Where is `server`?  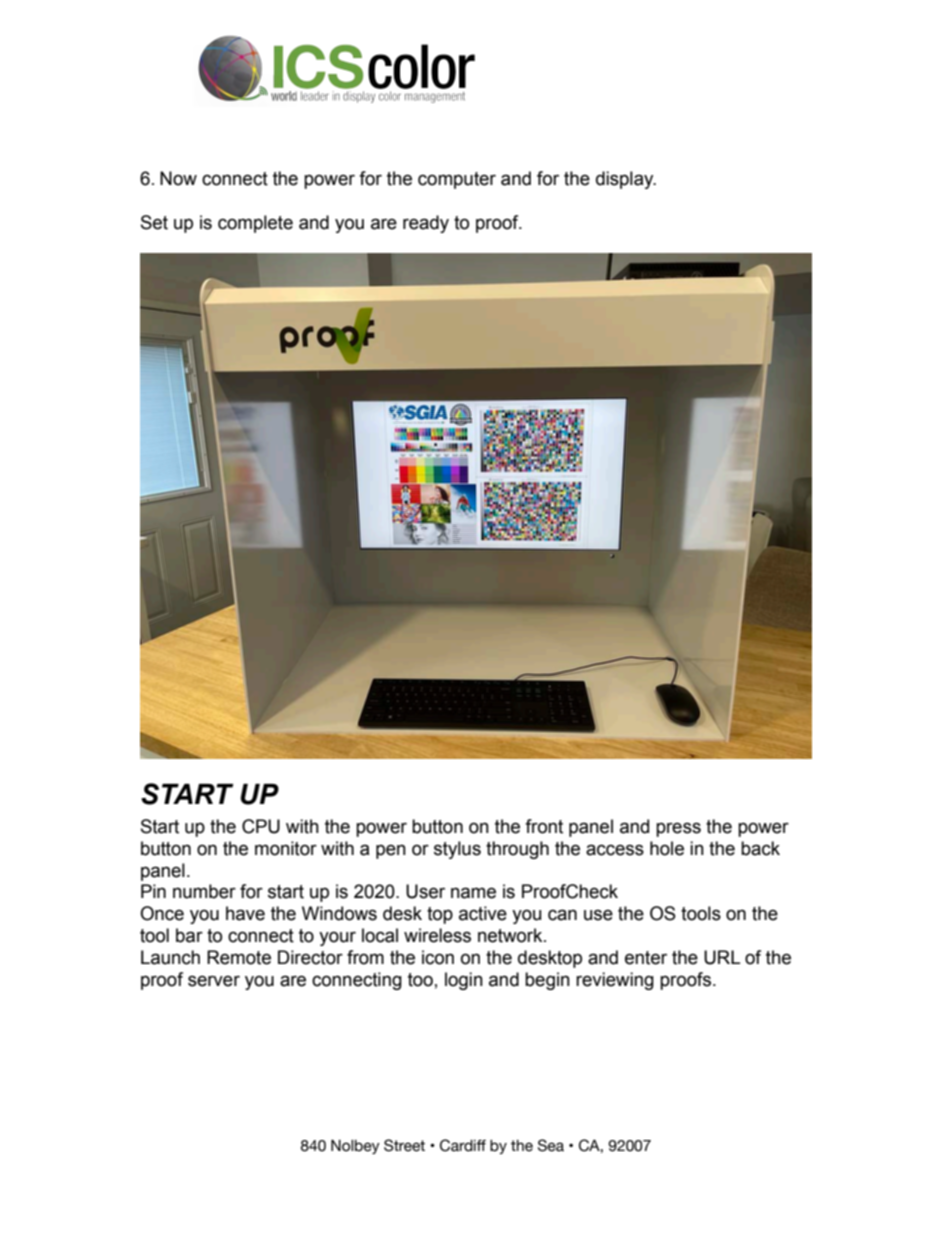
server is located at coordinates (214, 981).
